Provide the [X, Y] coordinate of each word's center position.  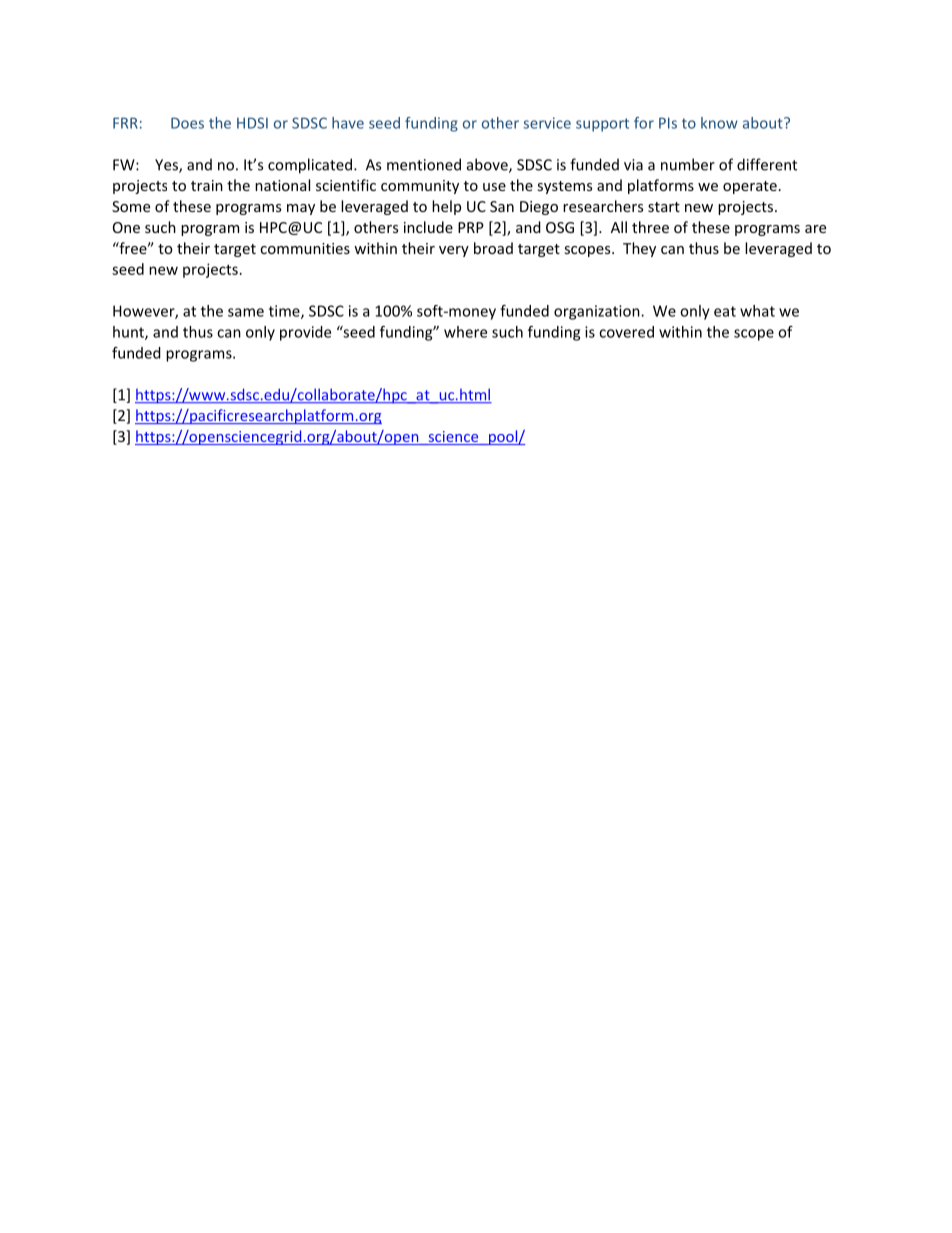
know [719, 123]
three [650, 227]
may [301, 209]
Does [187, 123]
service [547, 123]
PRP [471, 227]
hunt [129, 333]
